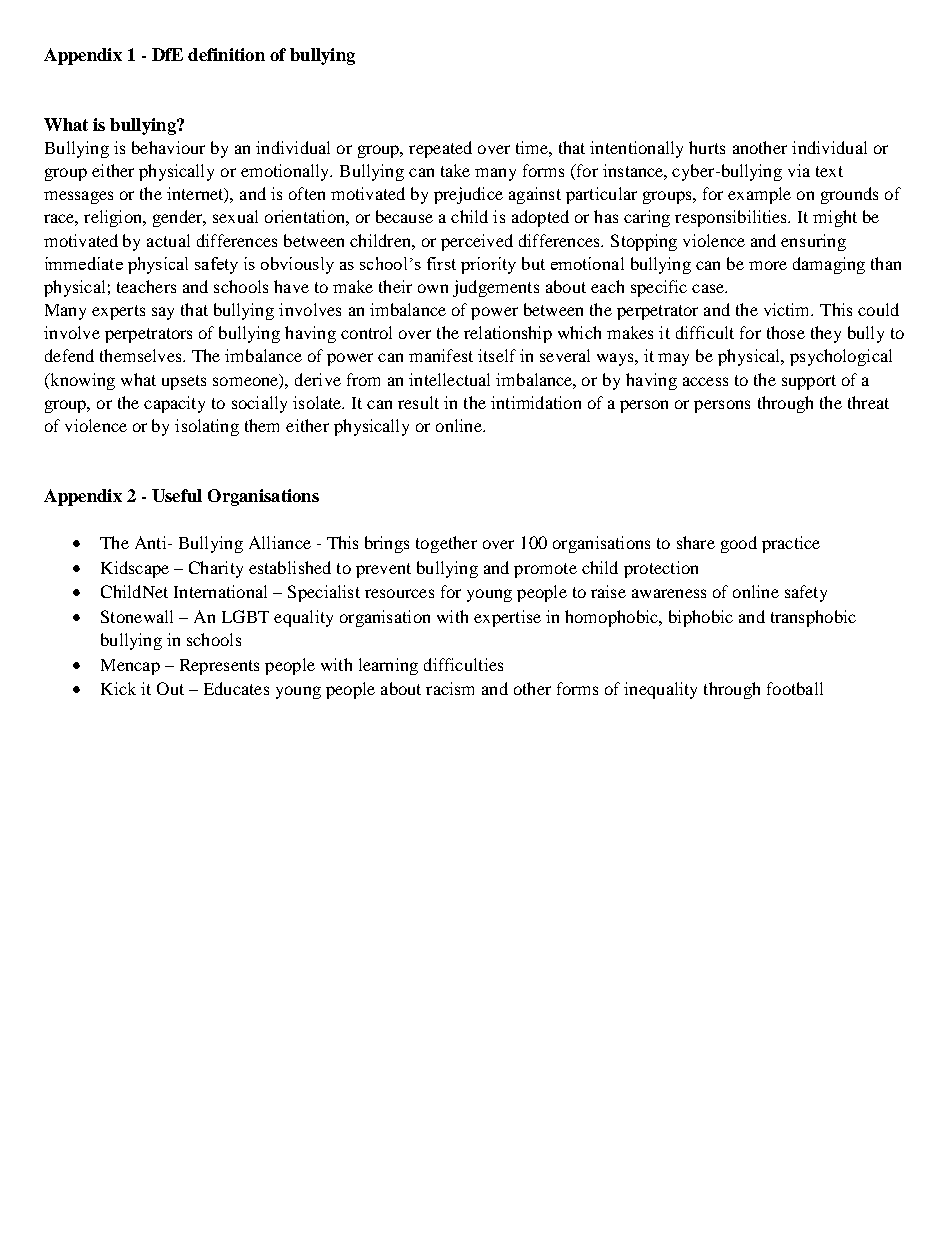 This screenshot has height=1233, width=952. Describe the element at coordinates (219, 667) in the screenshot. I see `Represents` at that location.
